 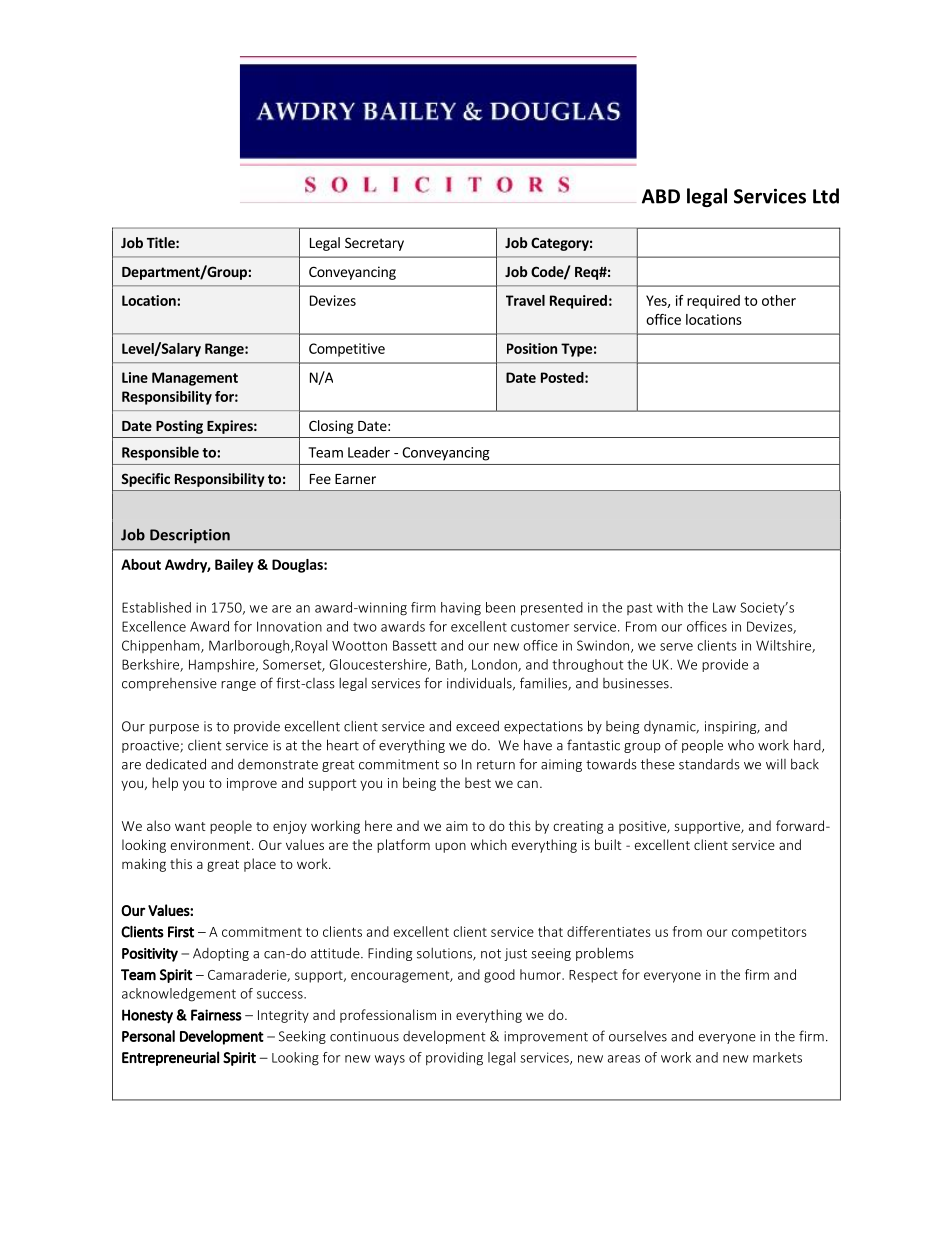 What do you see at coordinates (216, 1015) in the screenshot?
I see `Fairness` at bounding box center [216, 1015].
